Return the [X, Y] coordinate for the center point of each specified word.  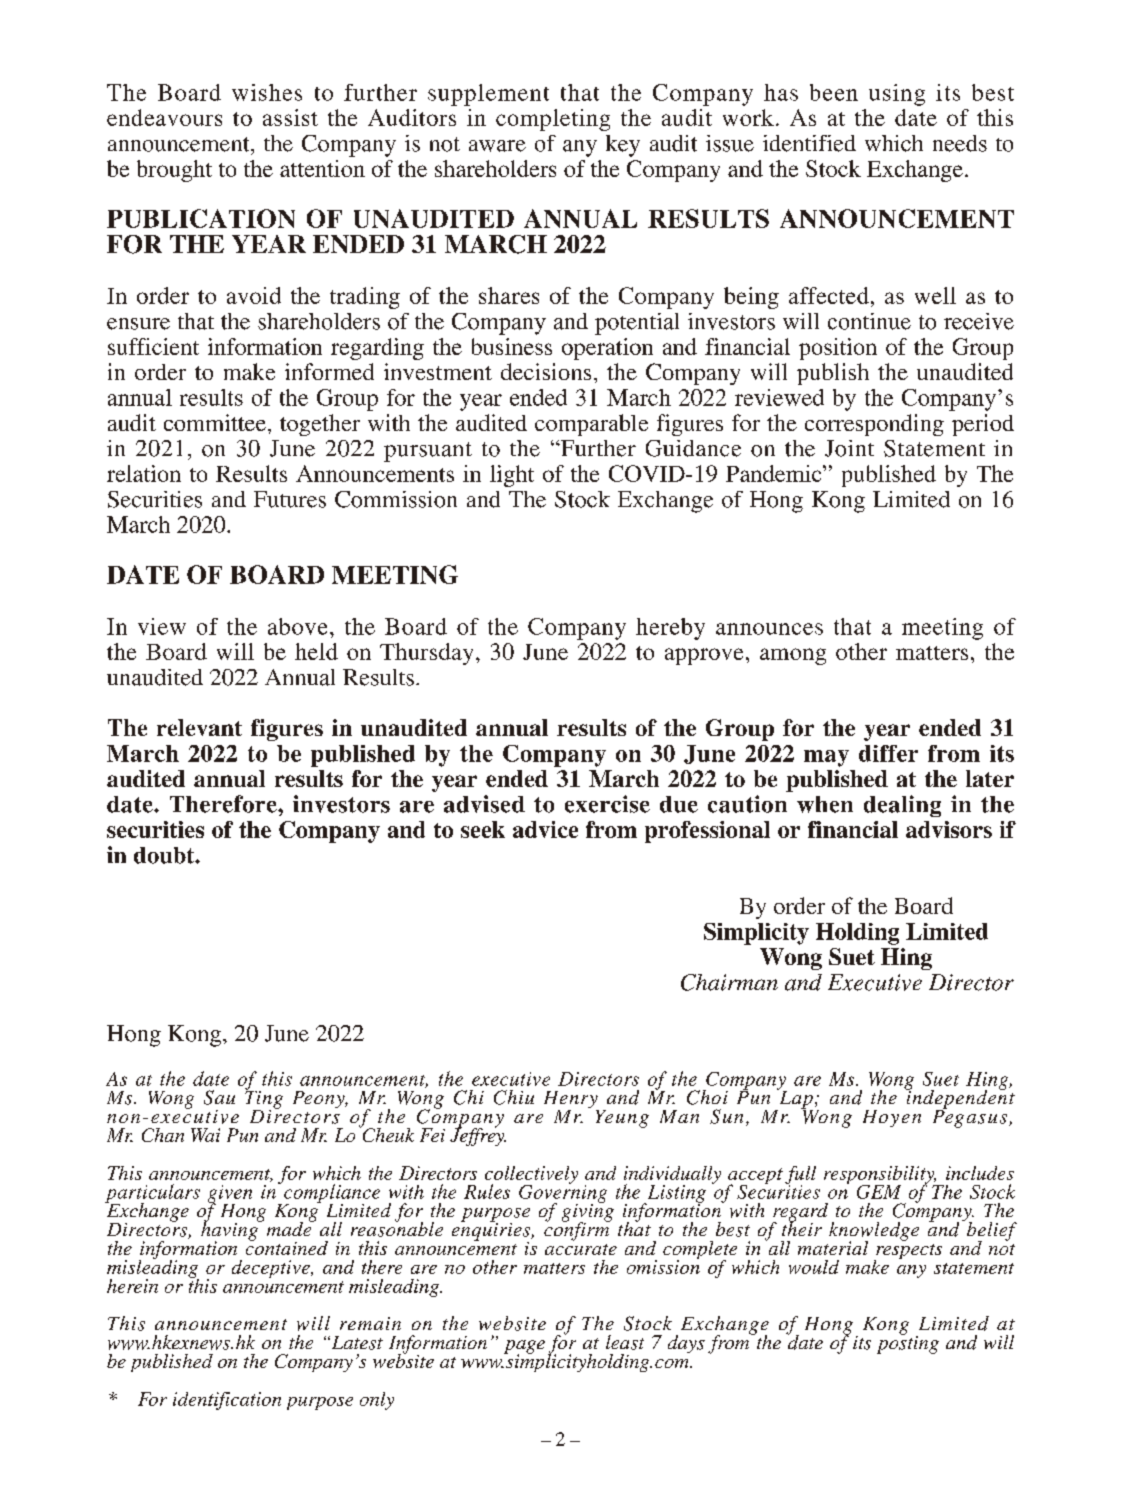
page [524, 1348]
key [623, 146]
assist [290, 117]
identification [227, 1401]
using [897, 95]
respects [908, 1253]
